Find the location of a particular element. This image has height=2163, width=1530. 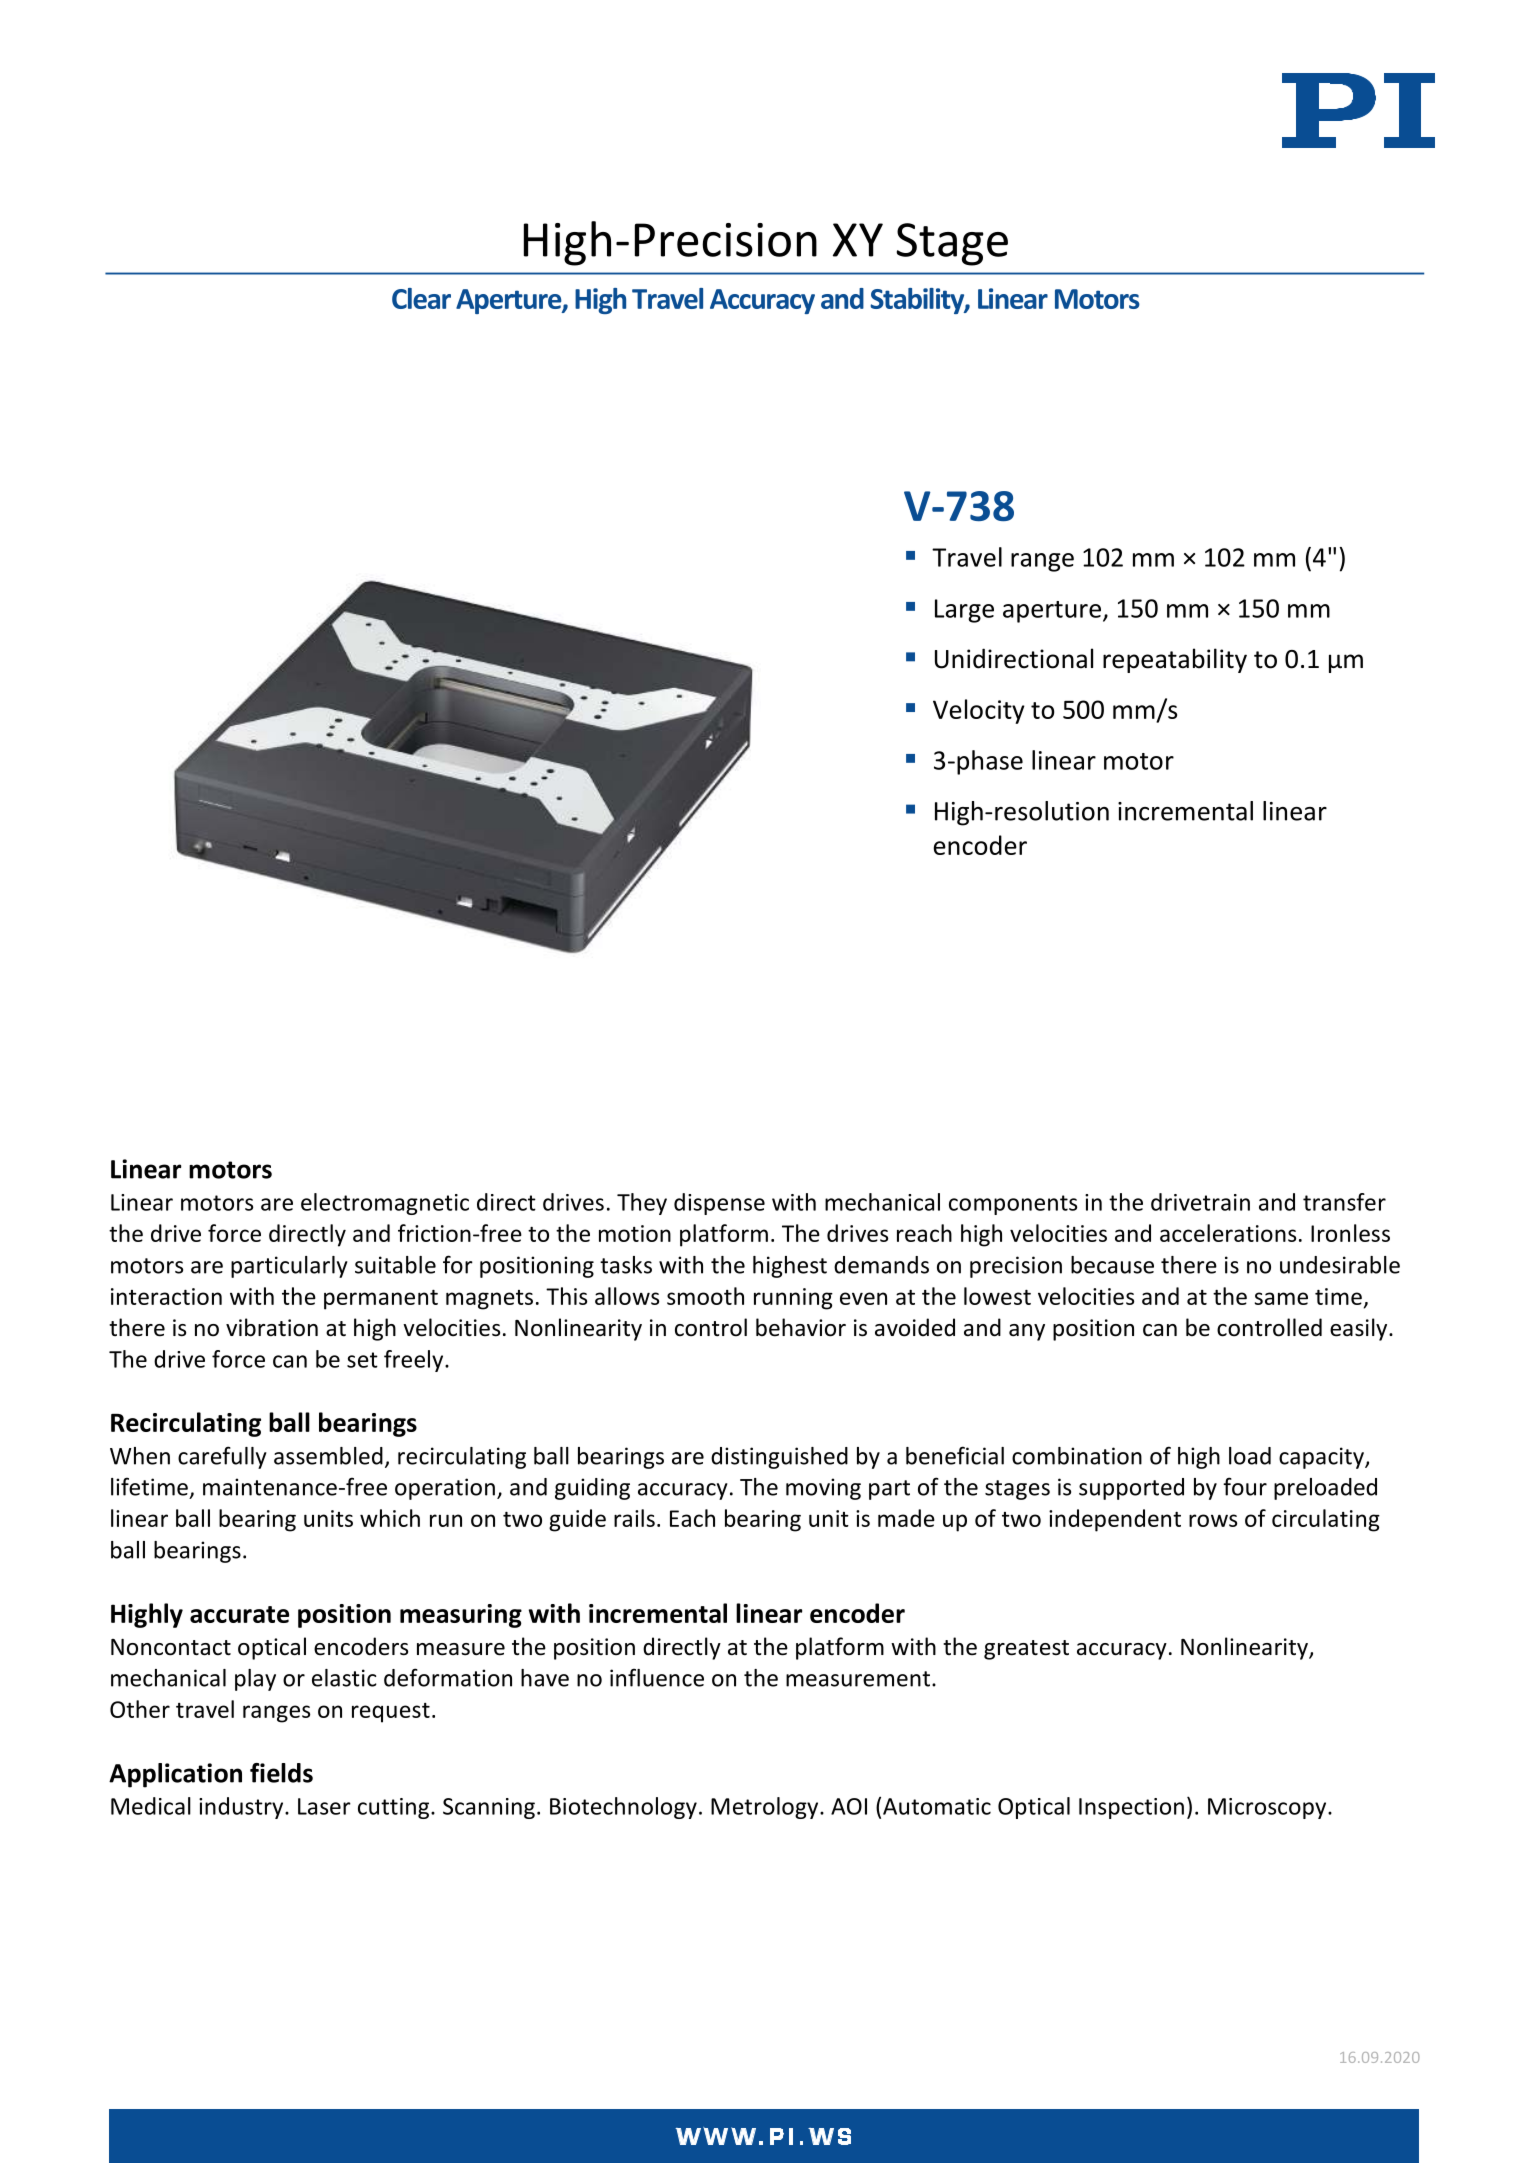

Clear is located at coordinates (421, 298).
